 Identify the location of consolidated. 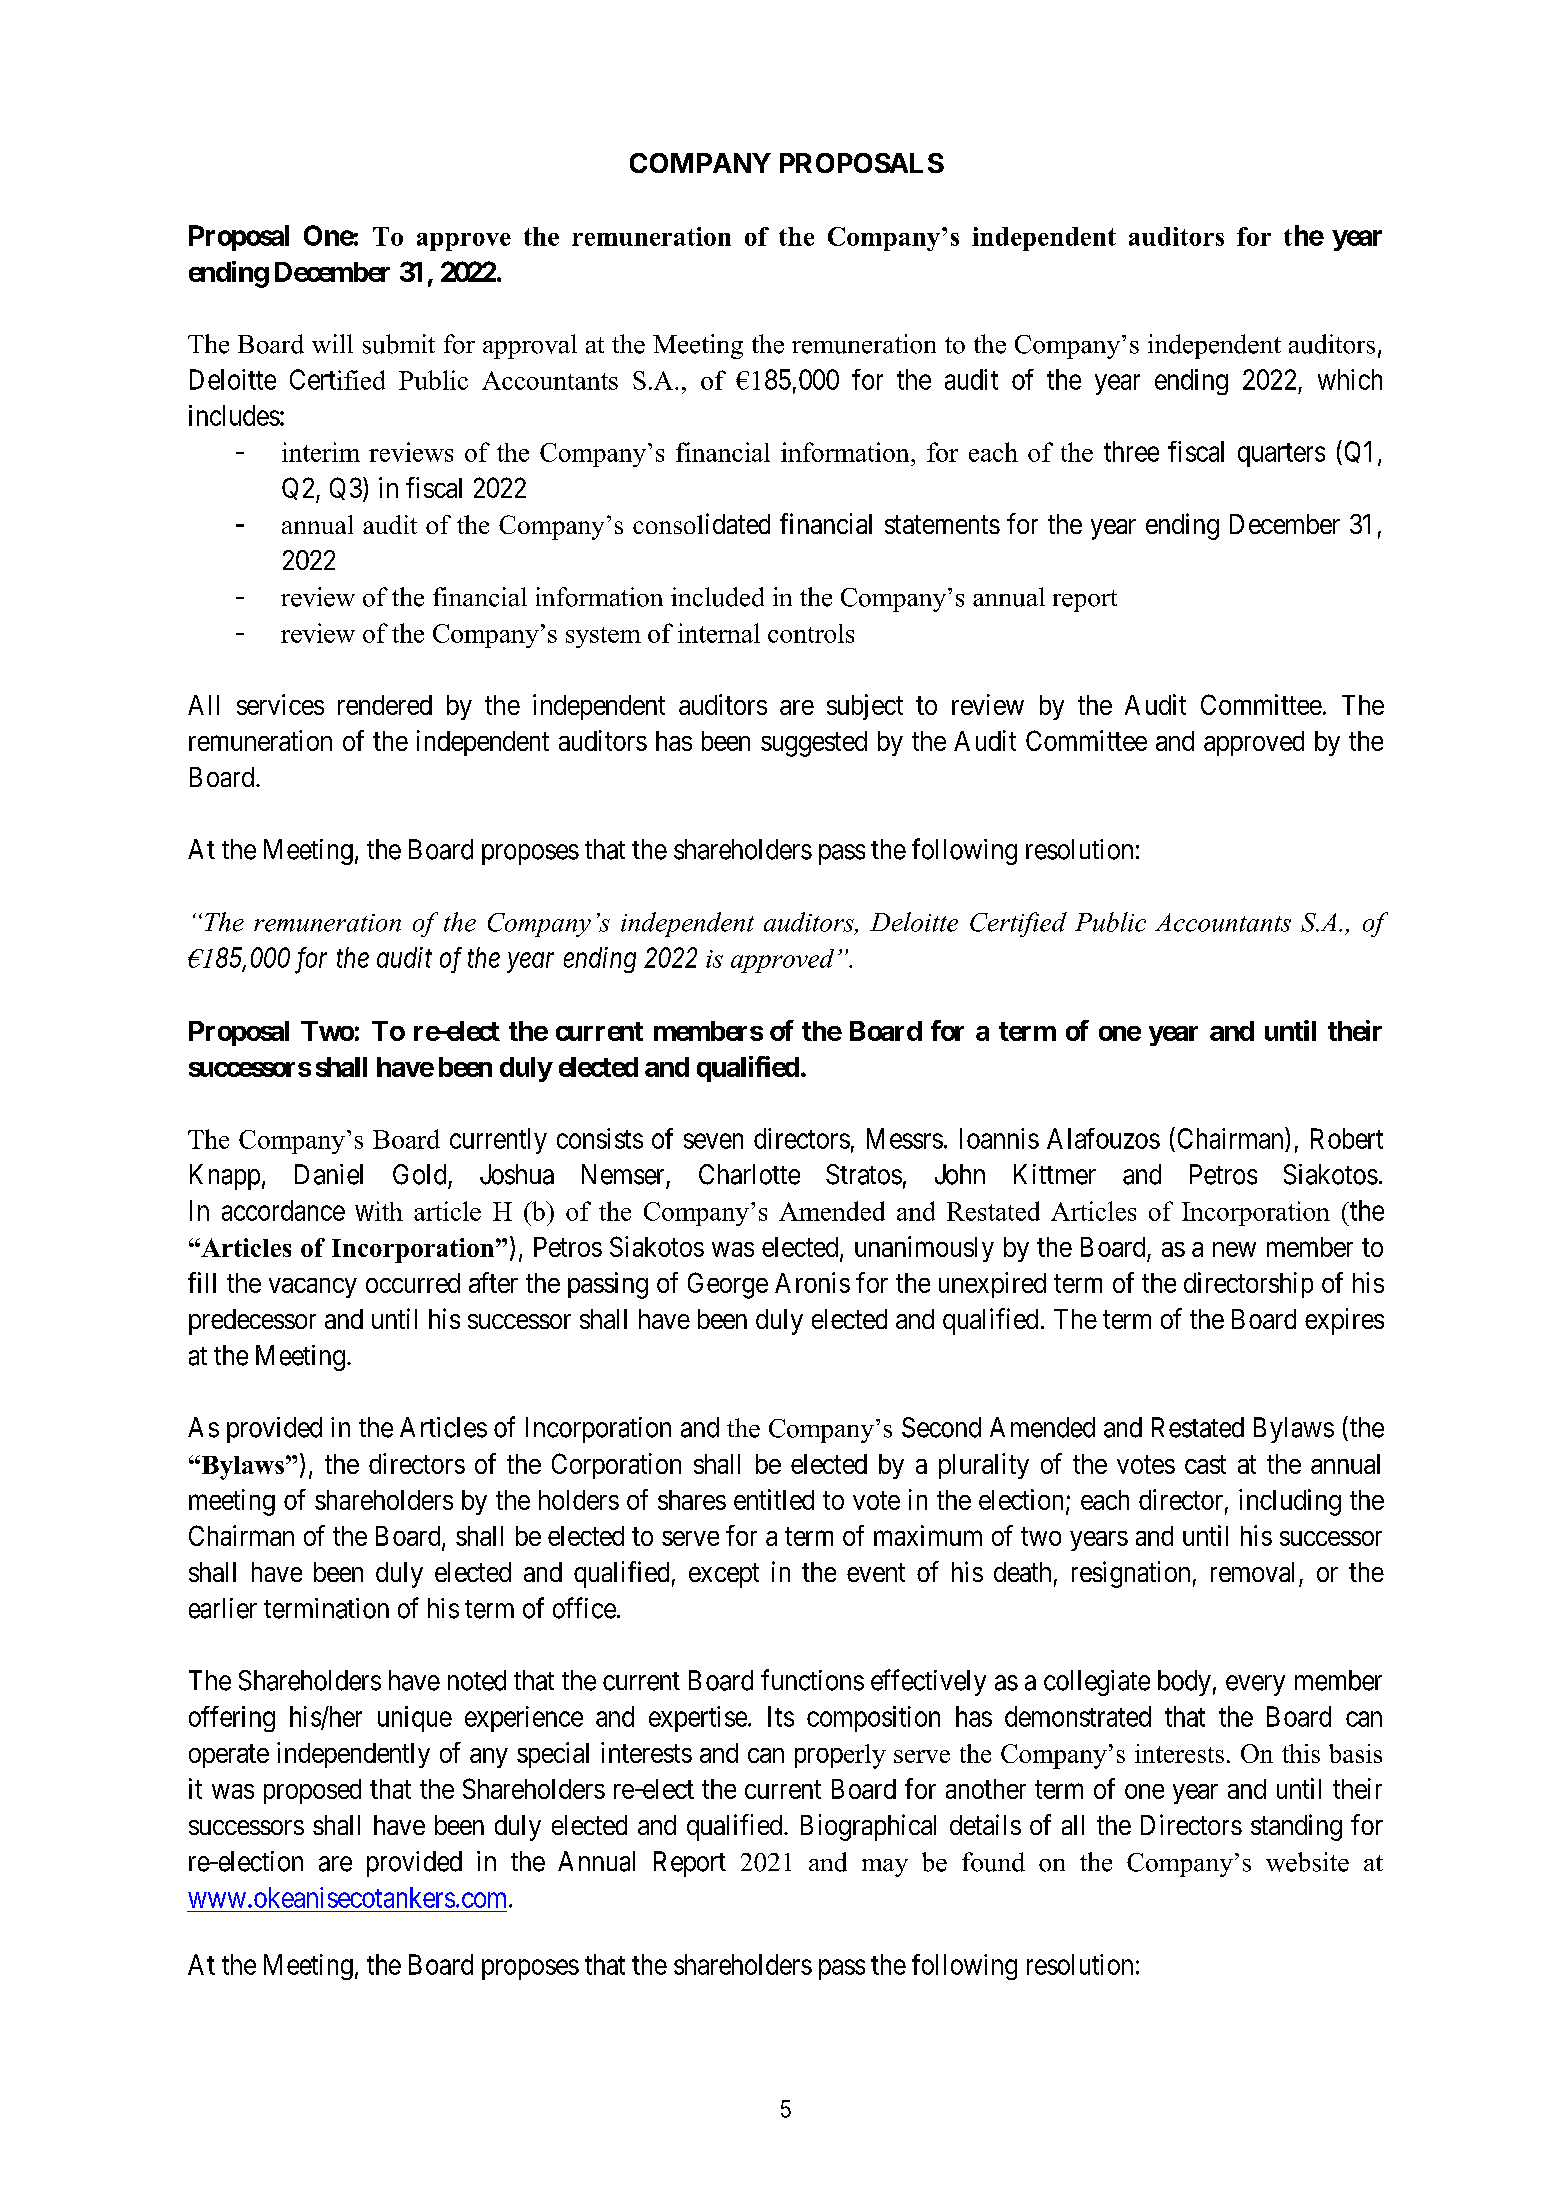
(701, 523).
